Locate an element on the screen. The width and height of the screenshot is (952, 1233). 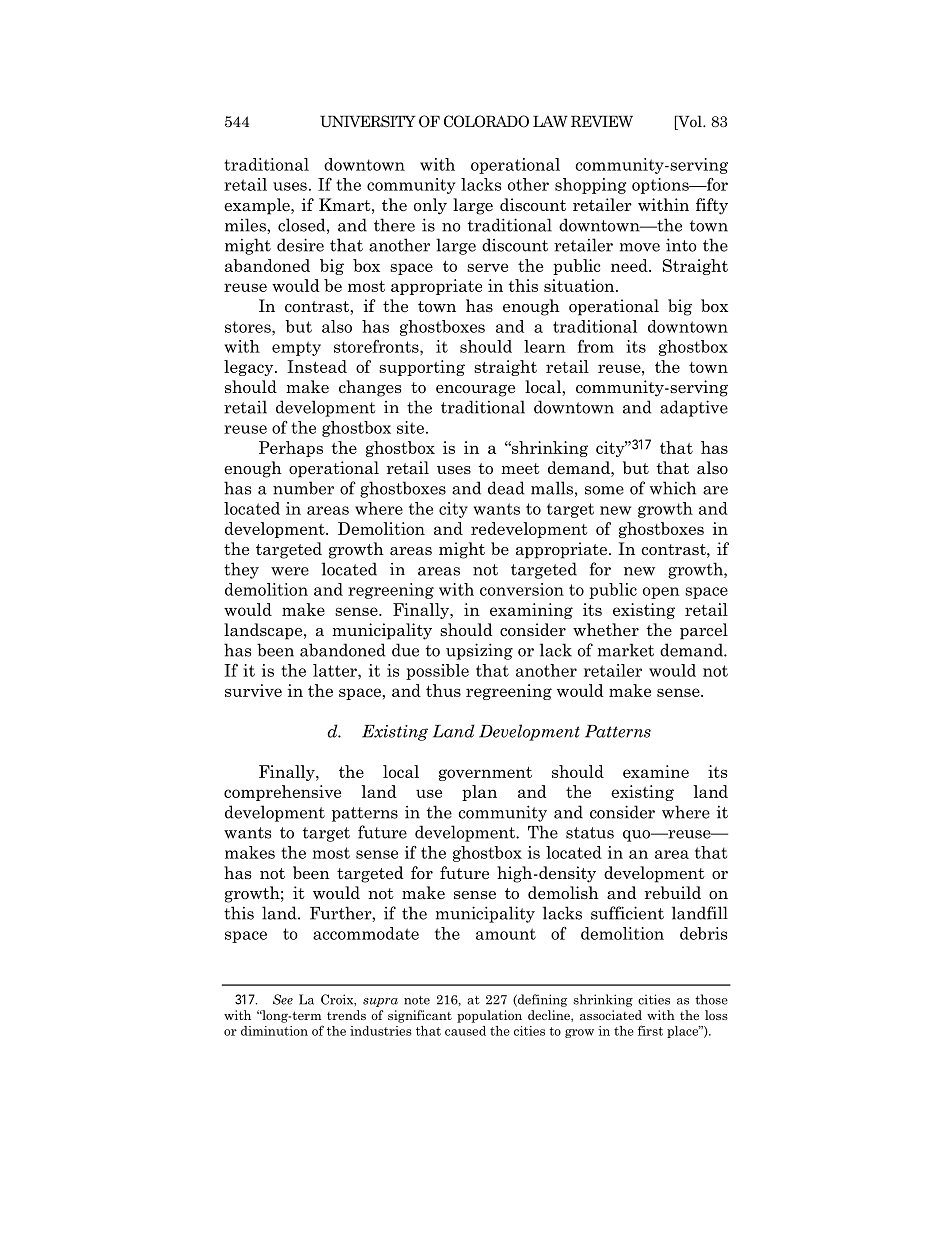
encourage is located at coordinates (475, 391).
